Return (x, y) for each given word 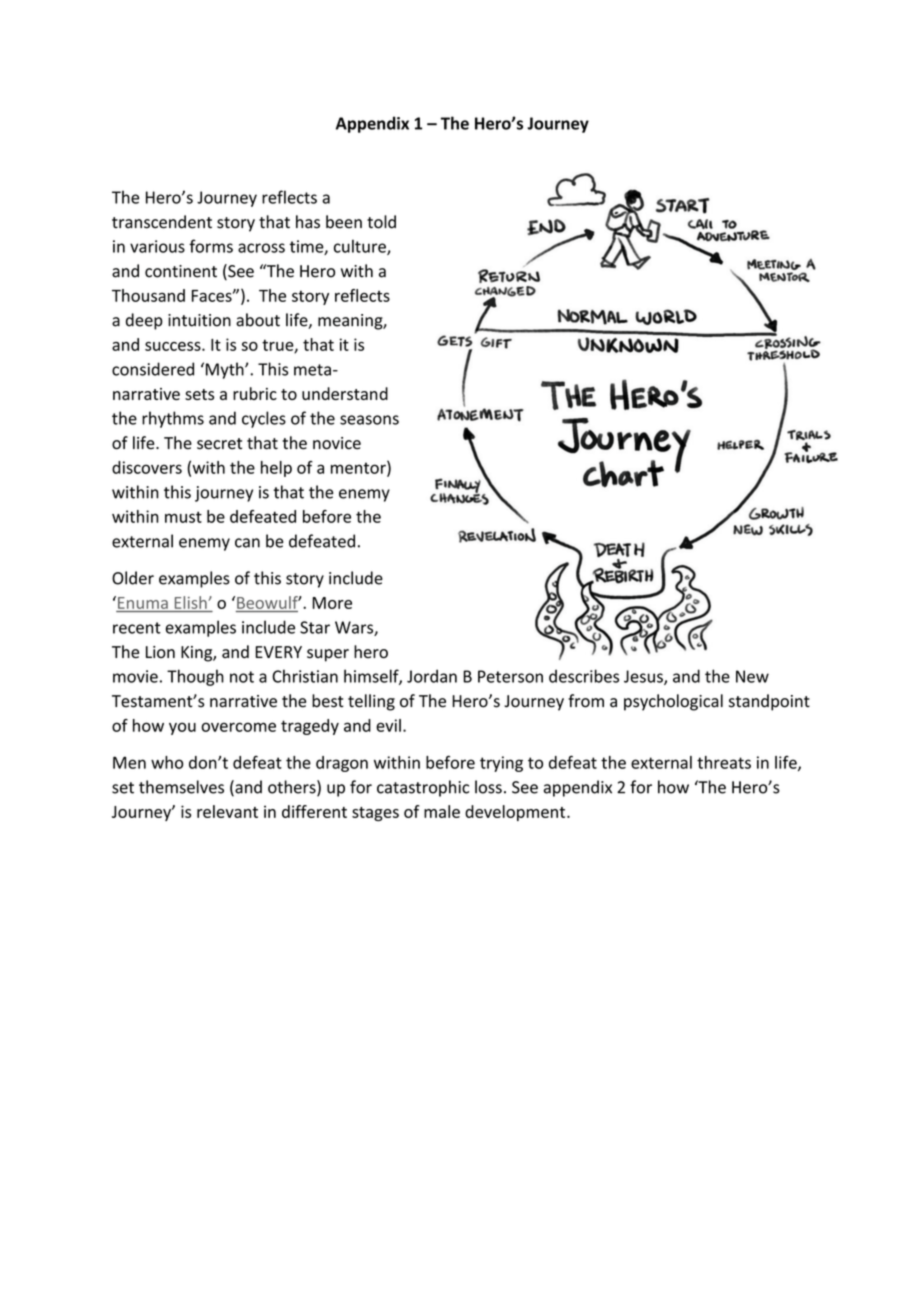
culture (361, 247)
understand (345, 393)
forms (211, 246)
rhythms (173, 419)
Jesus (644, 677)
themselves (181, 787)
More (332, 603)
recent (137, 628)
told (381, 222)
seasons (369, 420)
